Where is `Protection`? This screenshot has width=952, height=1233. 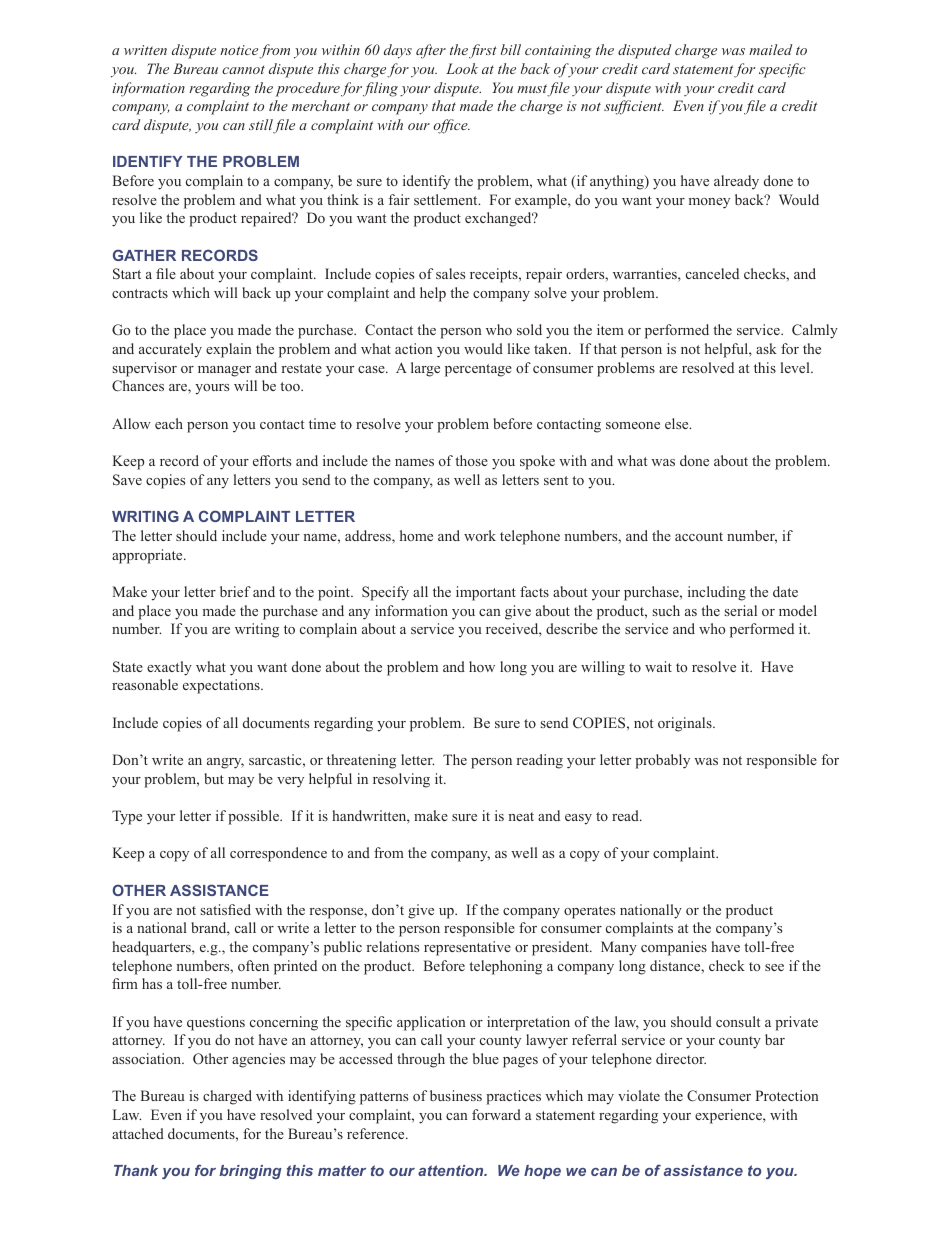 Protection is located at coordinates (787, 1095).
